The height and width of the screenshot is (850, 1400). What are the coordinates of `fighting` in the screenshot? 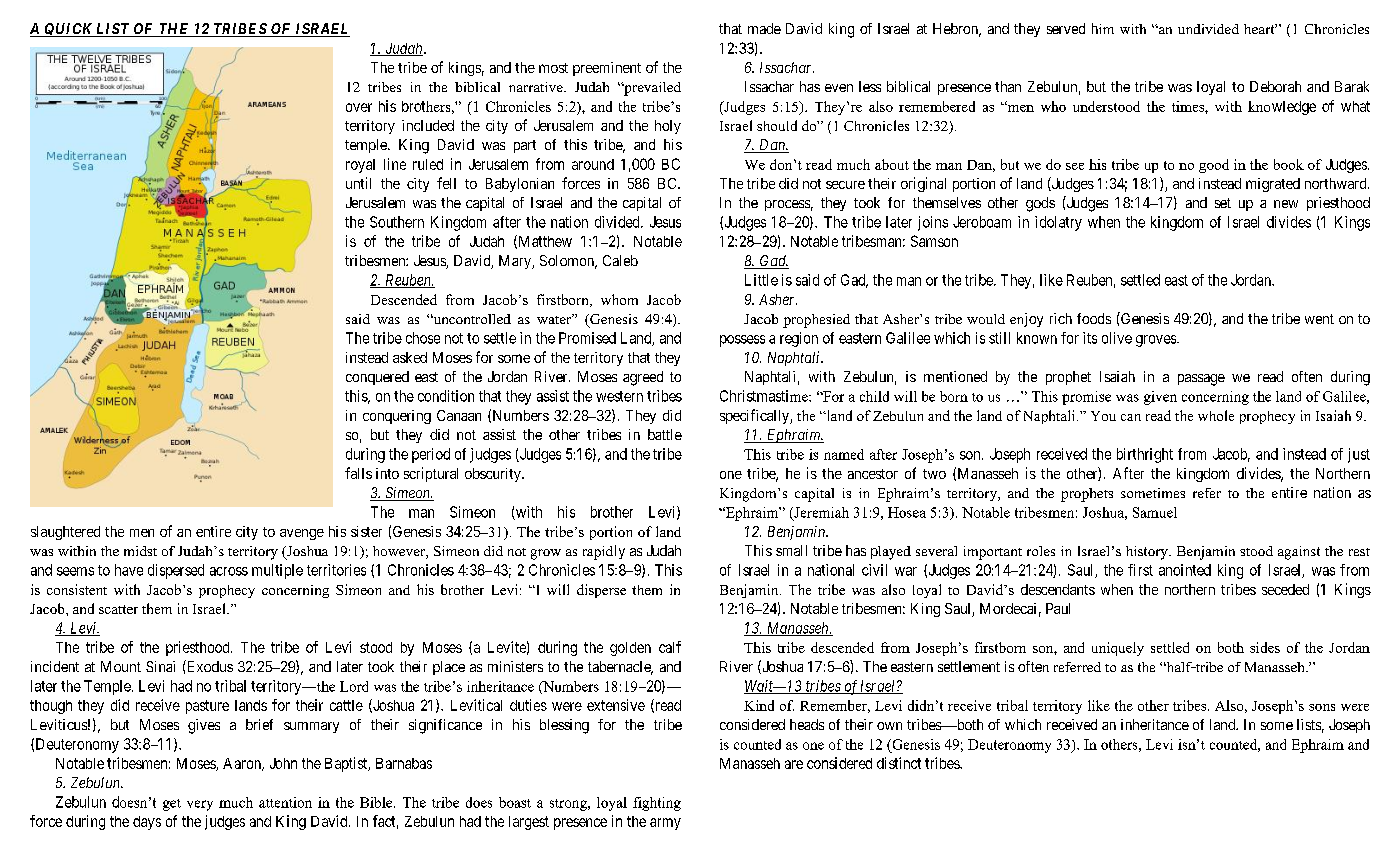 It's located at (657, 804).
